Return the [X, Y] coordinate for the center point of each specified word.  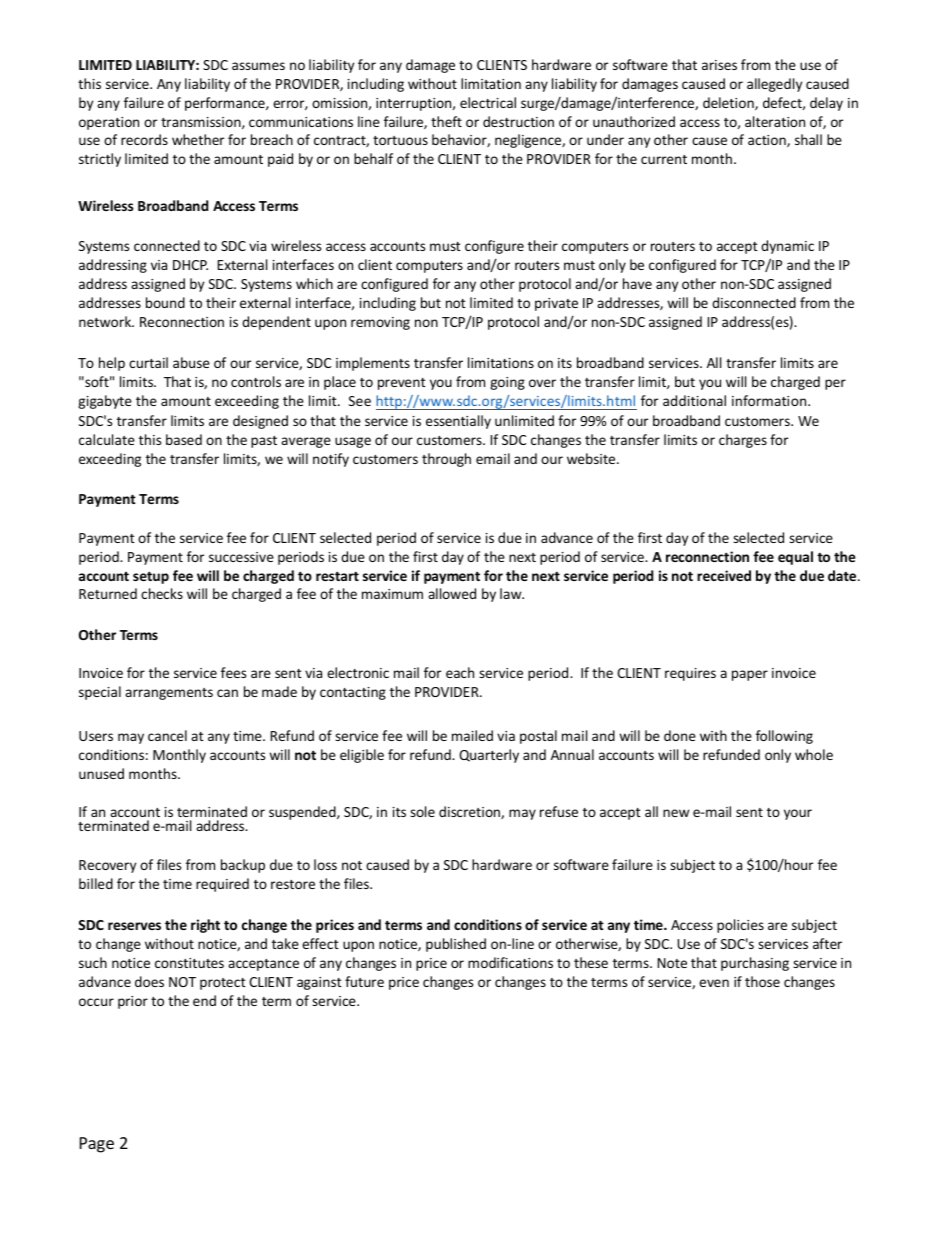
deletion [729, 103]
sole [422, 811]
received [724, 575]
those [762, 981]
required [222, 885]
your [798, 814]
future [364, 981]
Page [97, 1145]
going [507, 383]
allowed [452, 593]
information [770, 400]
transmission [202, 123]
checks [162, 593]
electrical [488, 102]
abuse [191, 362]
